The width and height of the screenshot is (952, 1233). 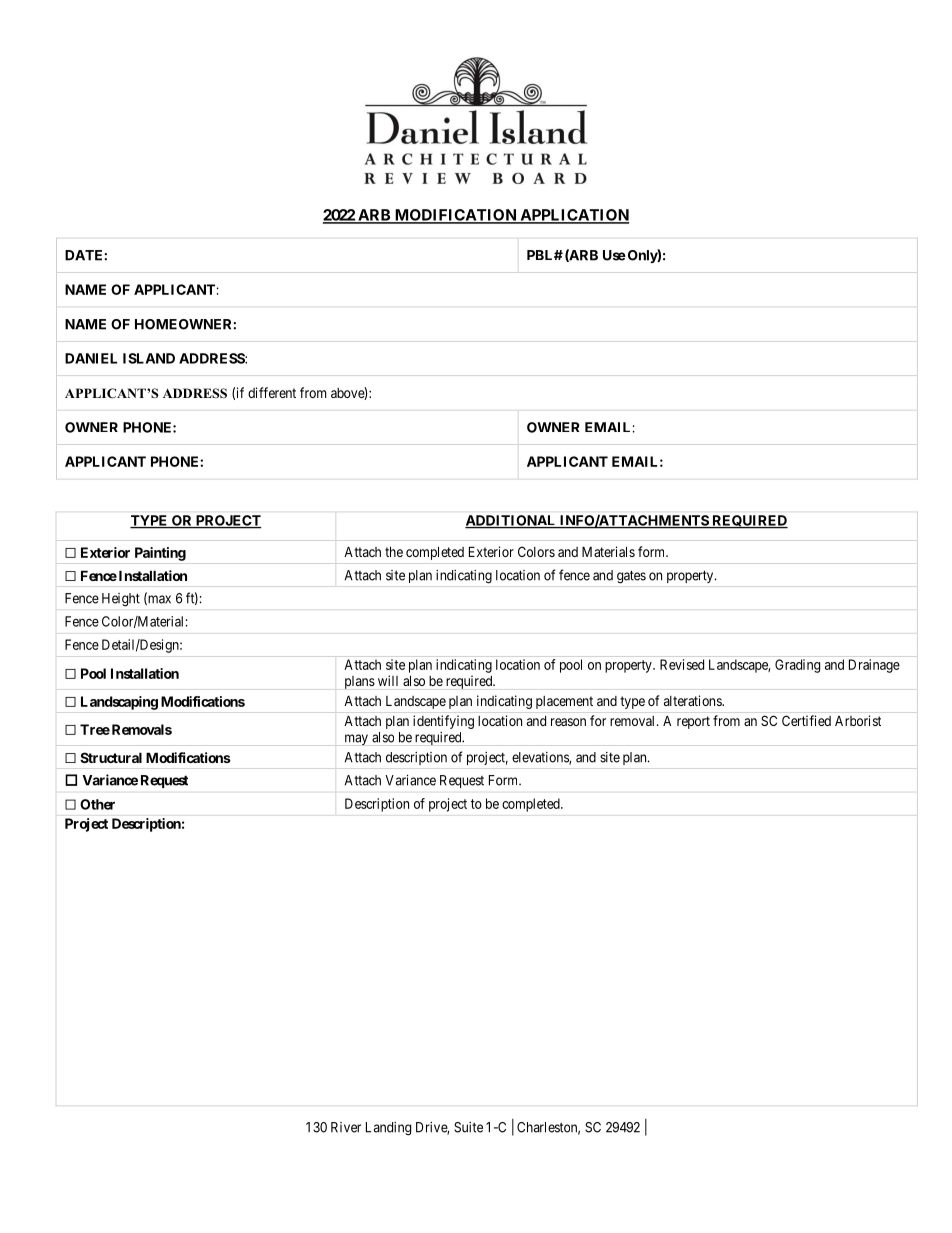 What do you see at coordinates (97, 804) in the screenshot?
I see `Other` at bounding box center [97, 804].
